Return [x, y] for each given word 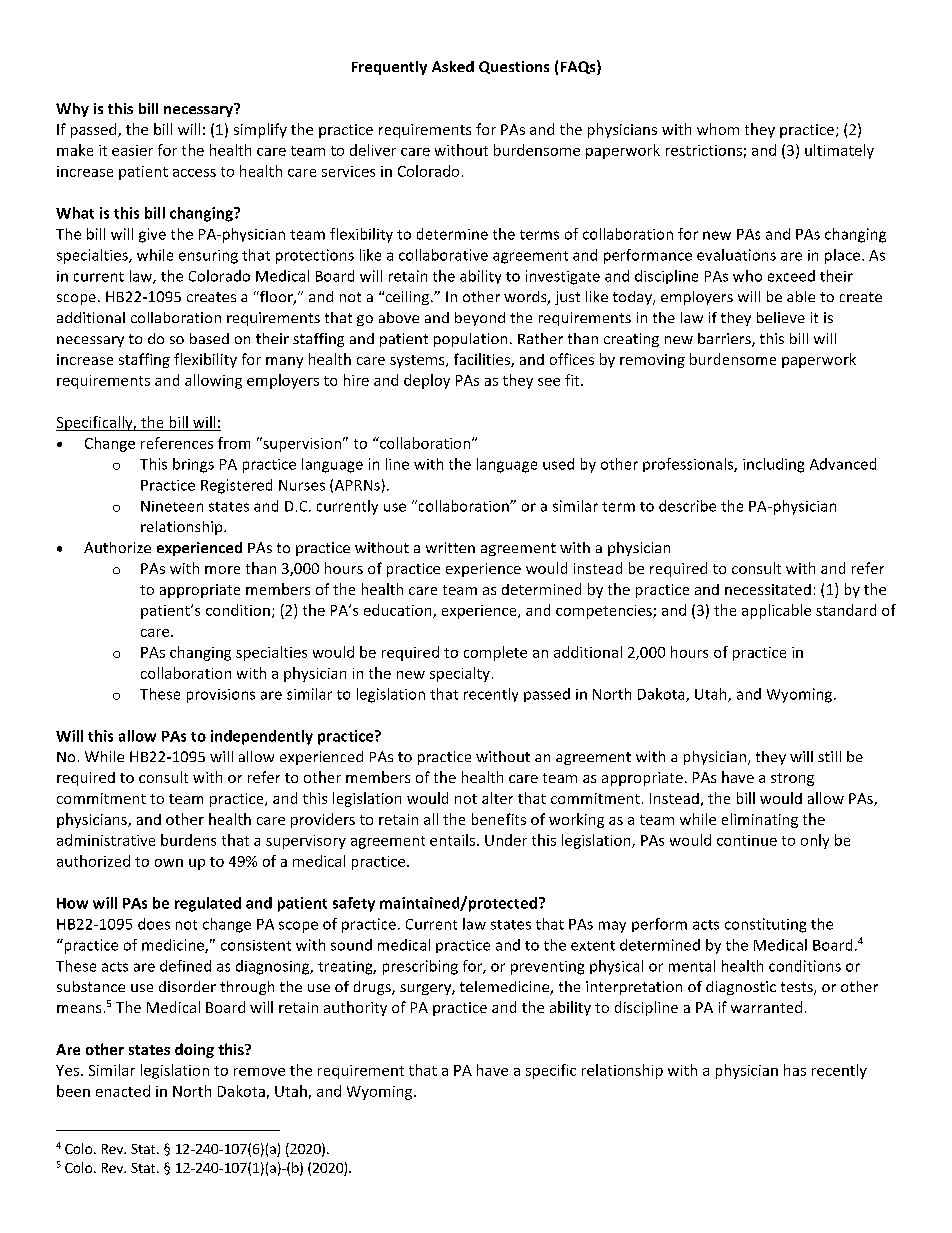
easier [132, 150]
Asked [453, 66]
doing [194, 1050]
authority [355, 1008]
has [795, 1070]
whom [718, 129]
